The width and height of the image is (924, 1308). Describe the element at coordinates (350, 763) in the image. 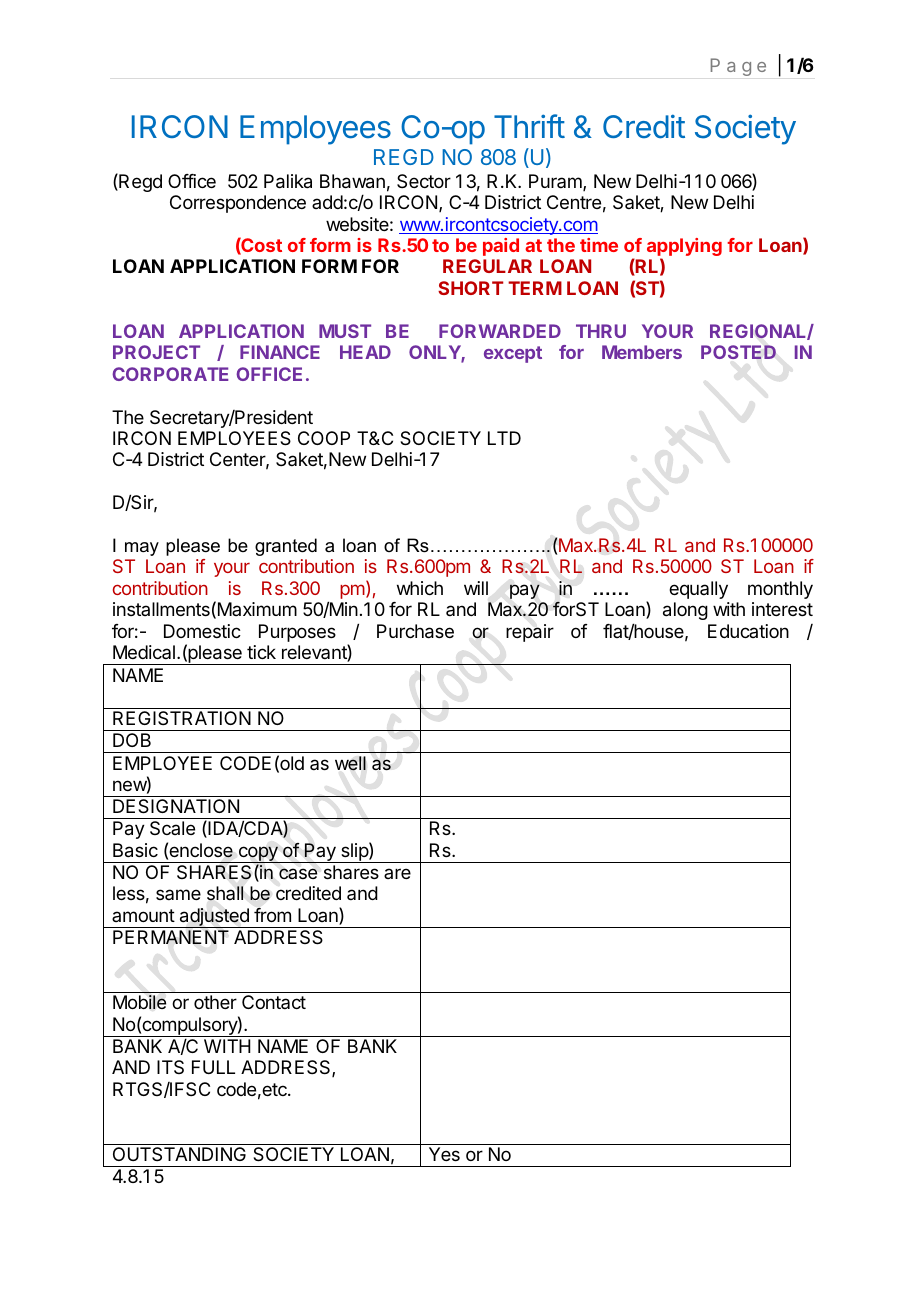

I see `well` at that location.
